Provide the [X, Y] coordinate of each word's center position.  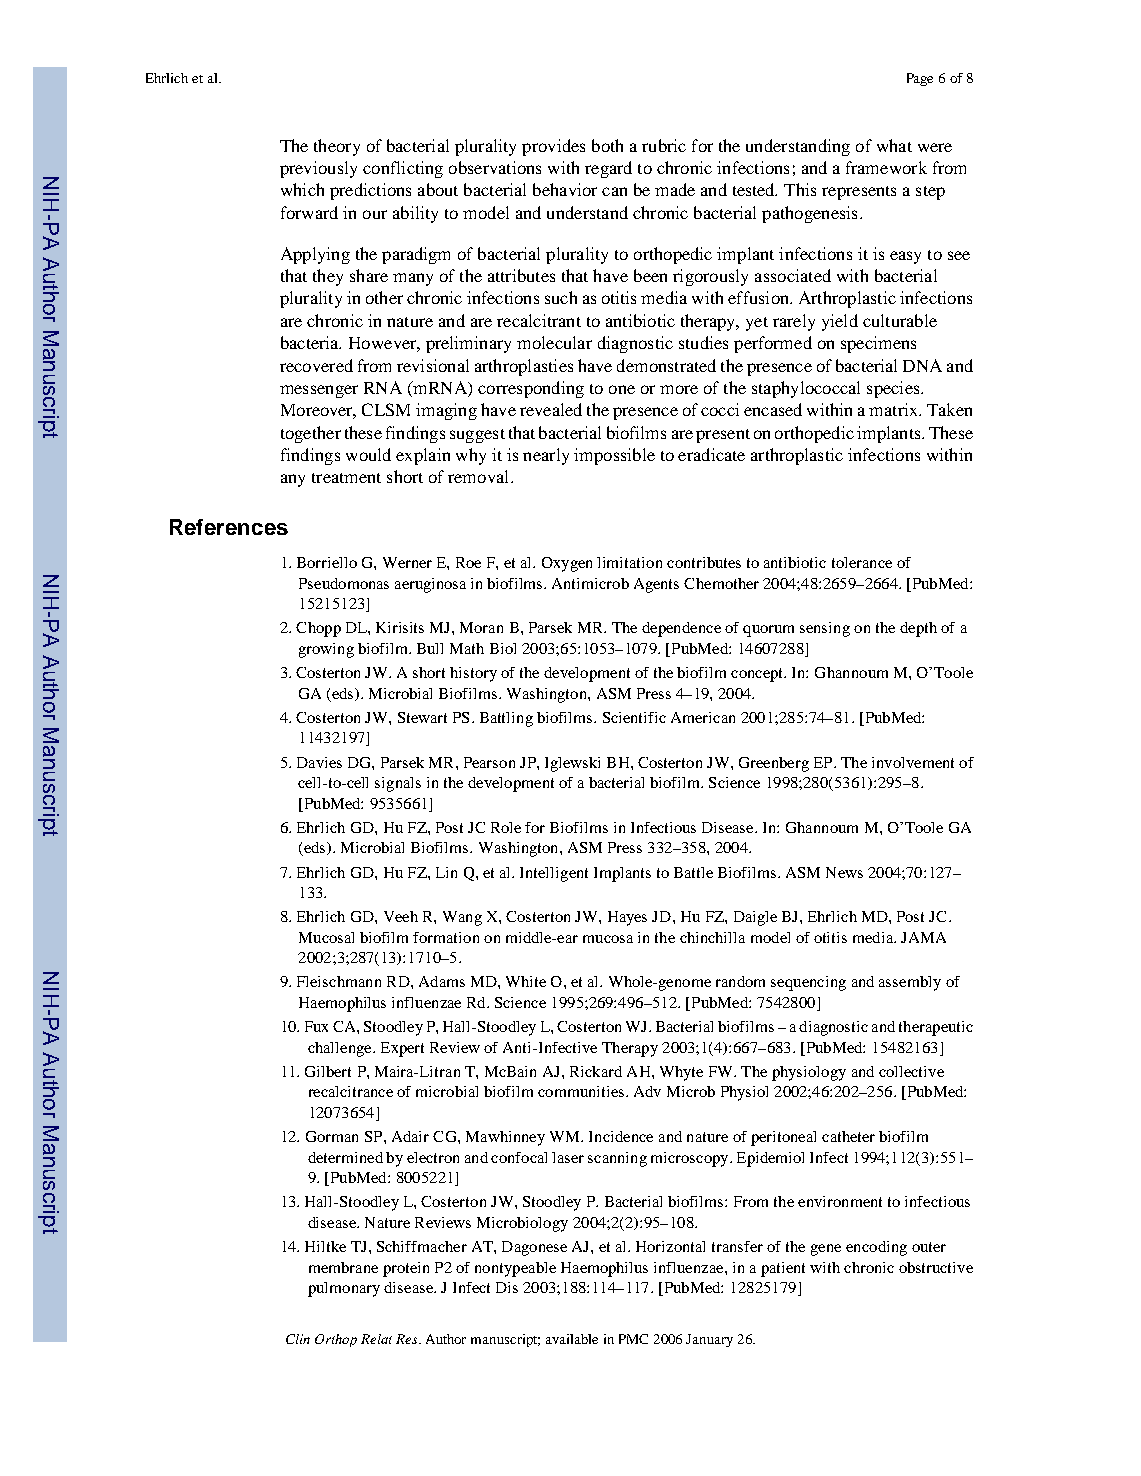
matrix [894, 409]
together [311, 434]
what [894, 145]
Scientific [634, 717]
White [526, 981]
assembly [910, 983]
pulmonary [344, 1289]
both [607, 145]
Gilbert [328, 1071]
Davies [319, 762]
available [572, 1339]
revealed [551, 409]
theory [337, 147]
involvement [913, 762]
